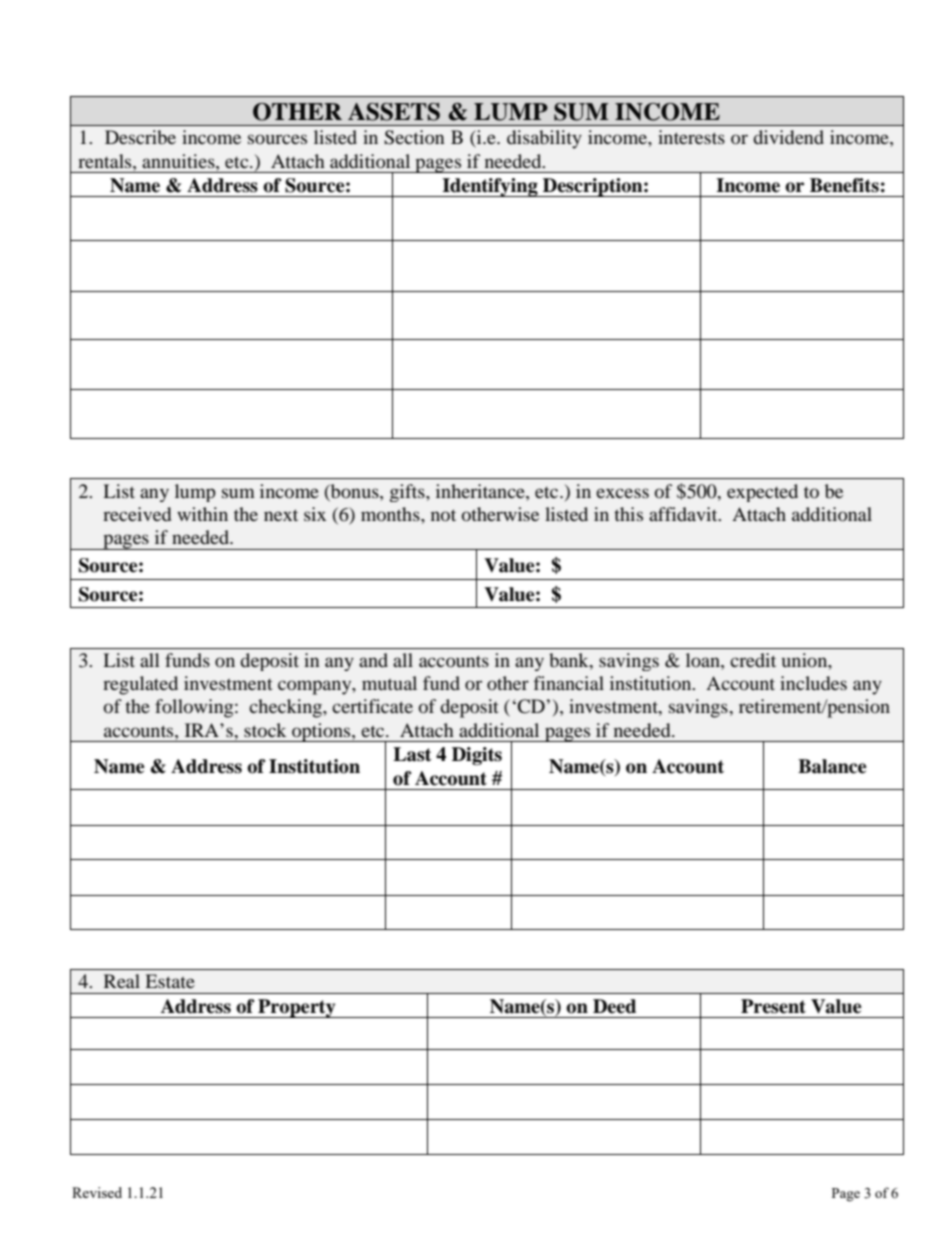 The image size is (952, 1233). Describe the element at coordinates (140, 685) in the image. I see `regulated` at that location.
